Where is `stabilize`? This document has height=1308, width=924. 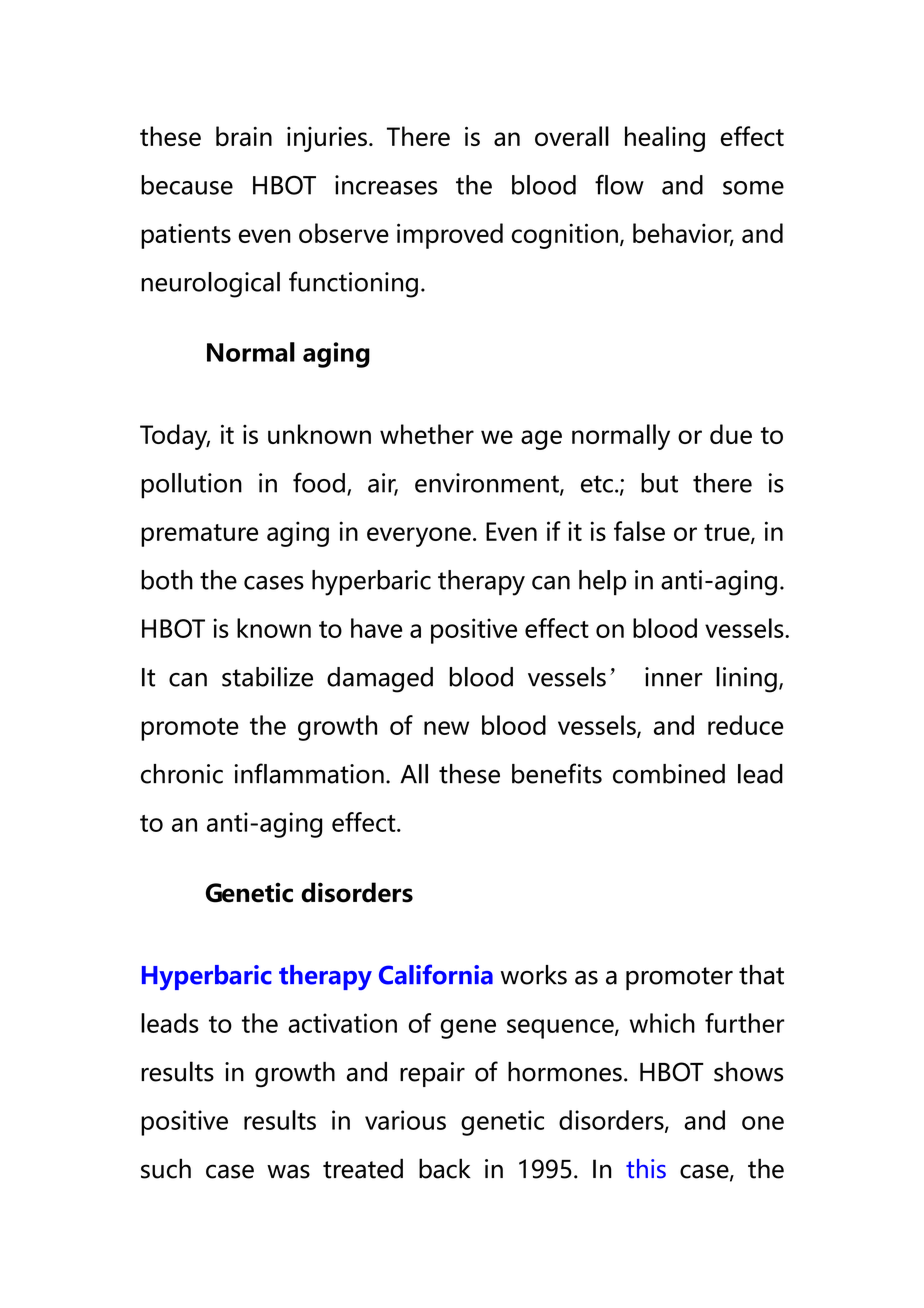
stabilize is located at coordinates (267, 677).
